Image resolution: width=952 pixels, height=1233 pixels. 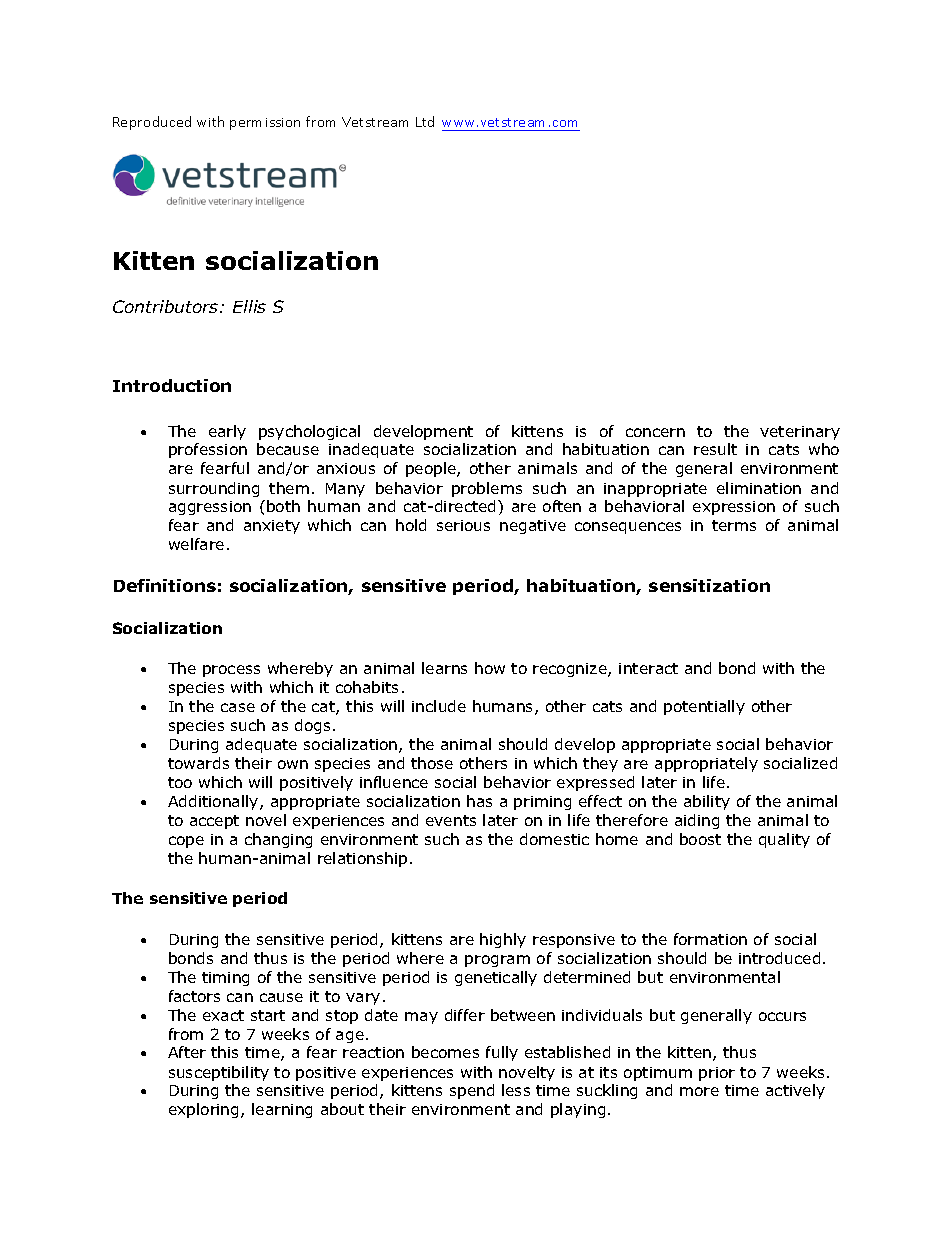 I want to click on problems, so click(x=487, y=489).
